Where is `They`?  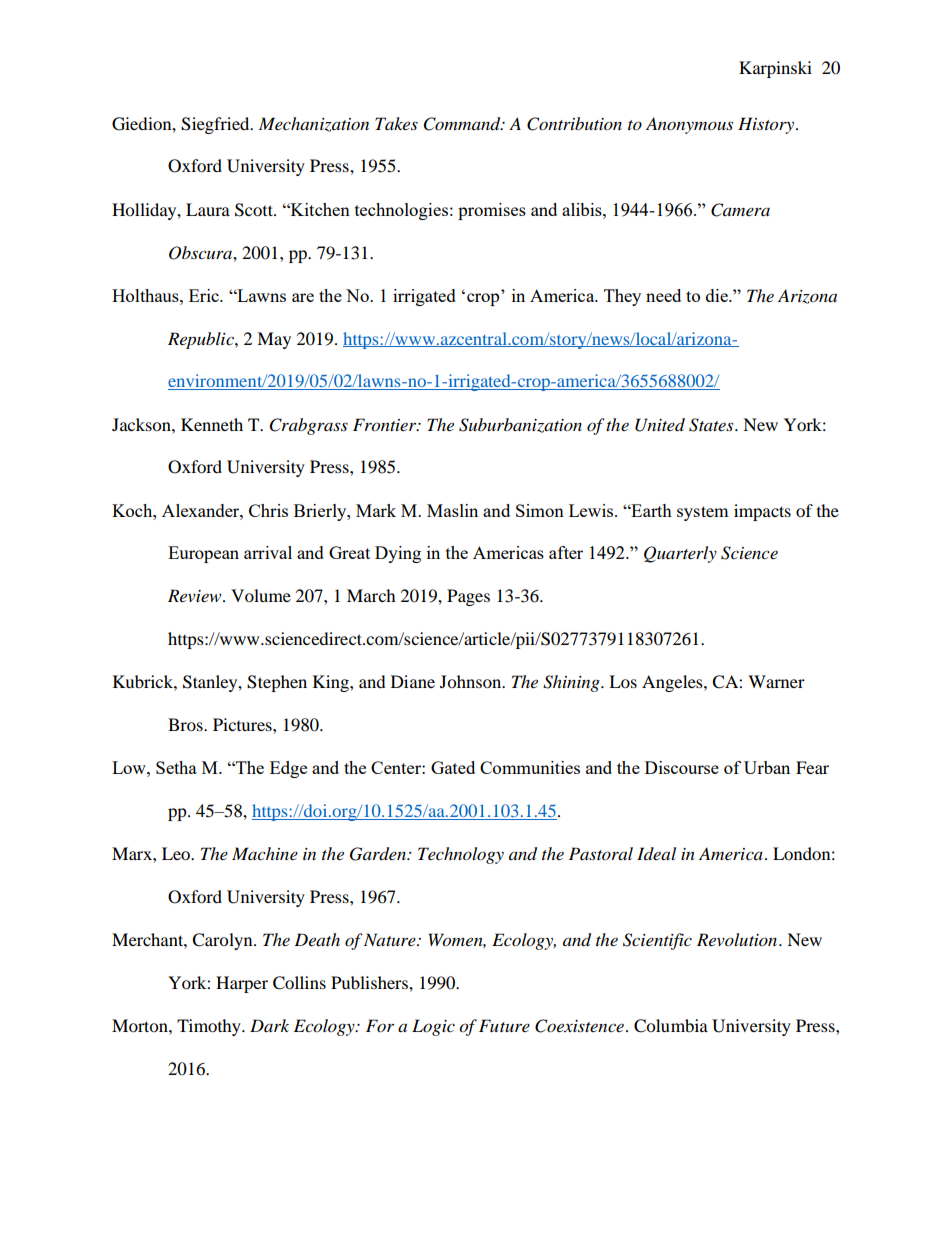
They is located at coordinates (622, 297).
